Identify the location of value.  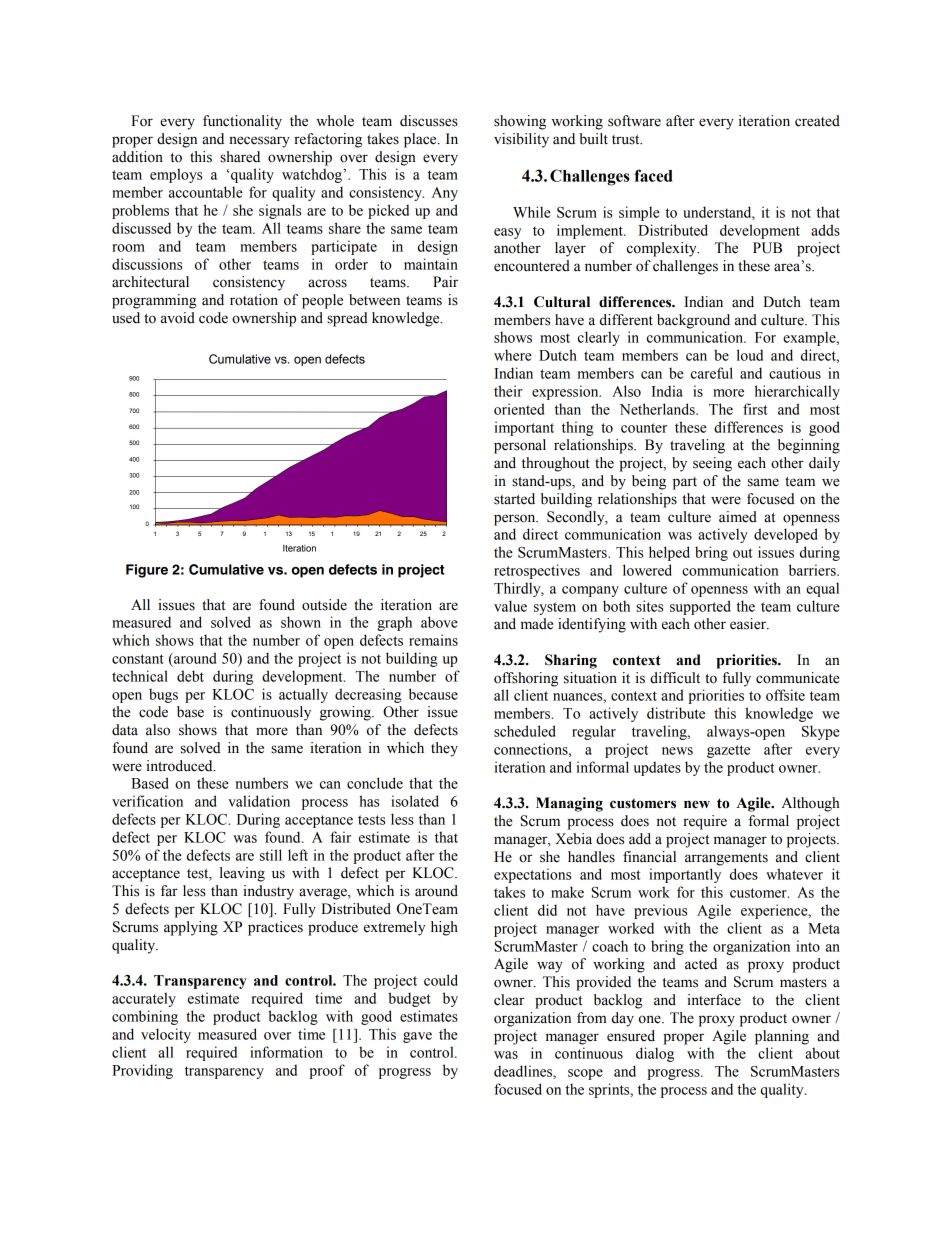
(510, 606).
